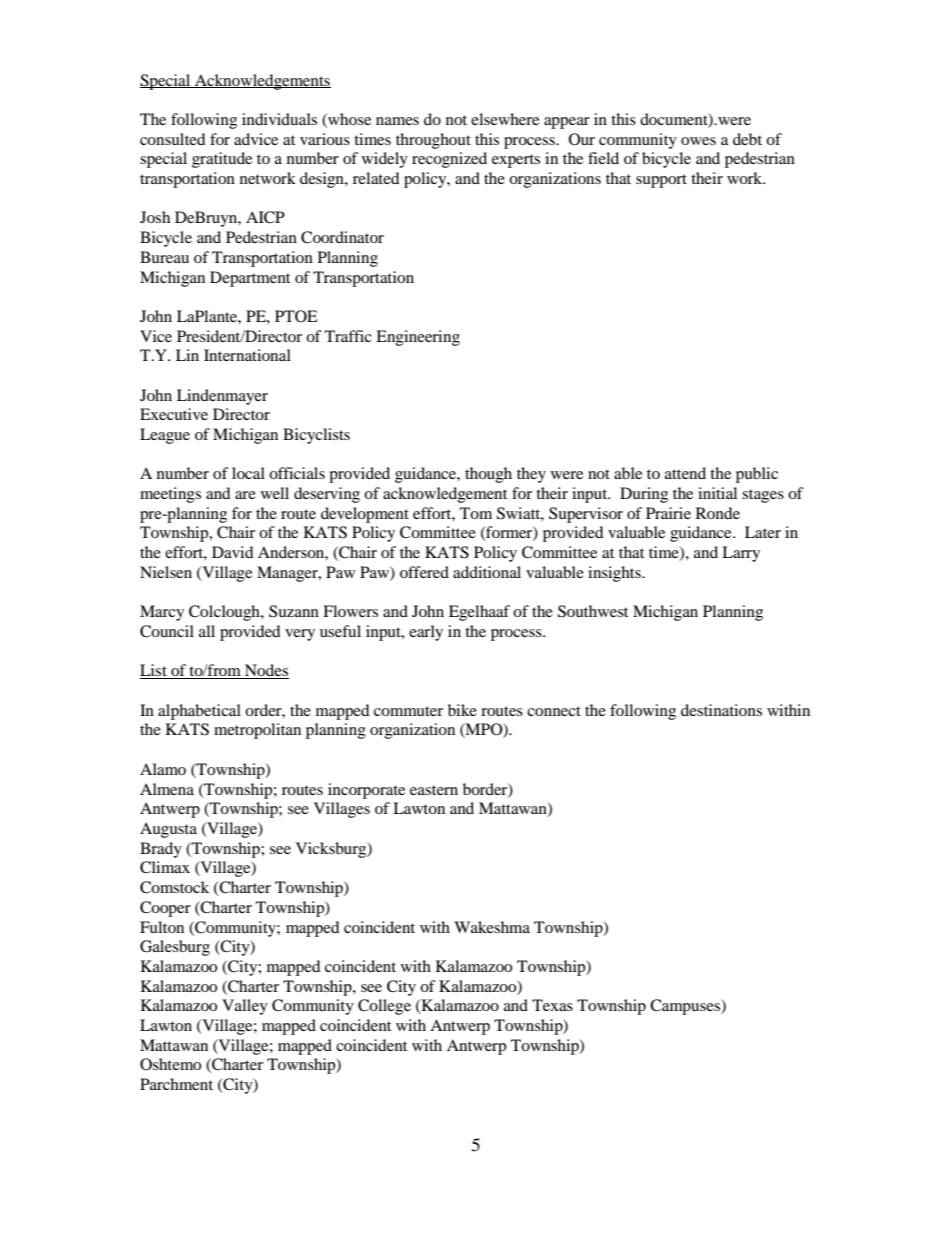 The width and height of the document is (952, 1233). What do you see at coordinates (245, 1007) in the document?
I see `Valley` at bounding box center [245, 1007].
